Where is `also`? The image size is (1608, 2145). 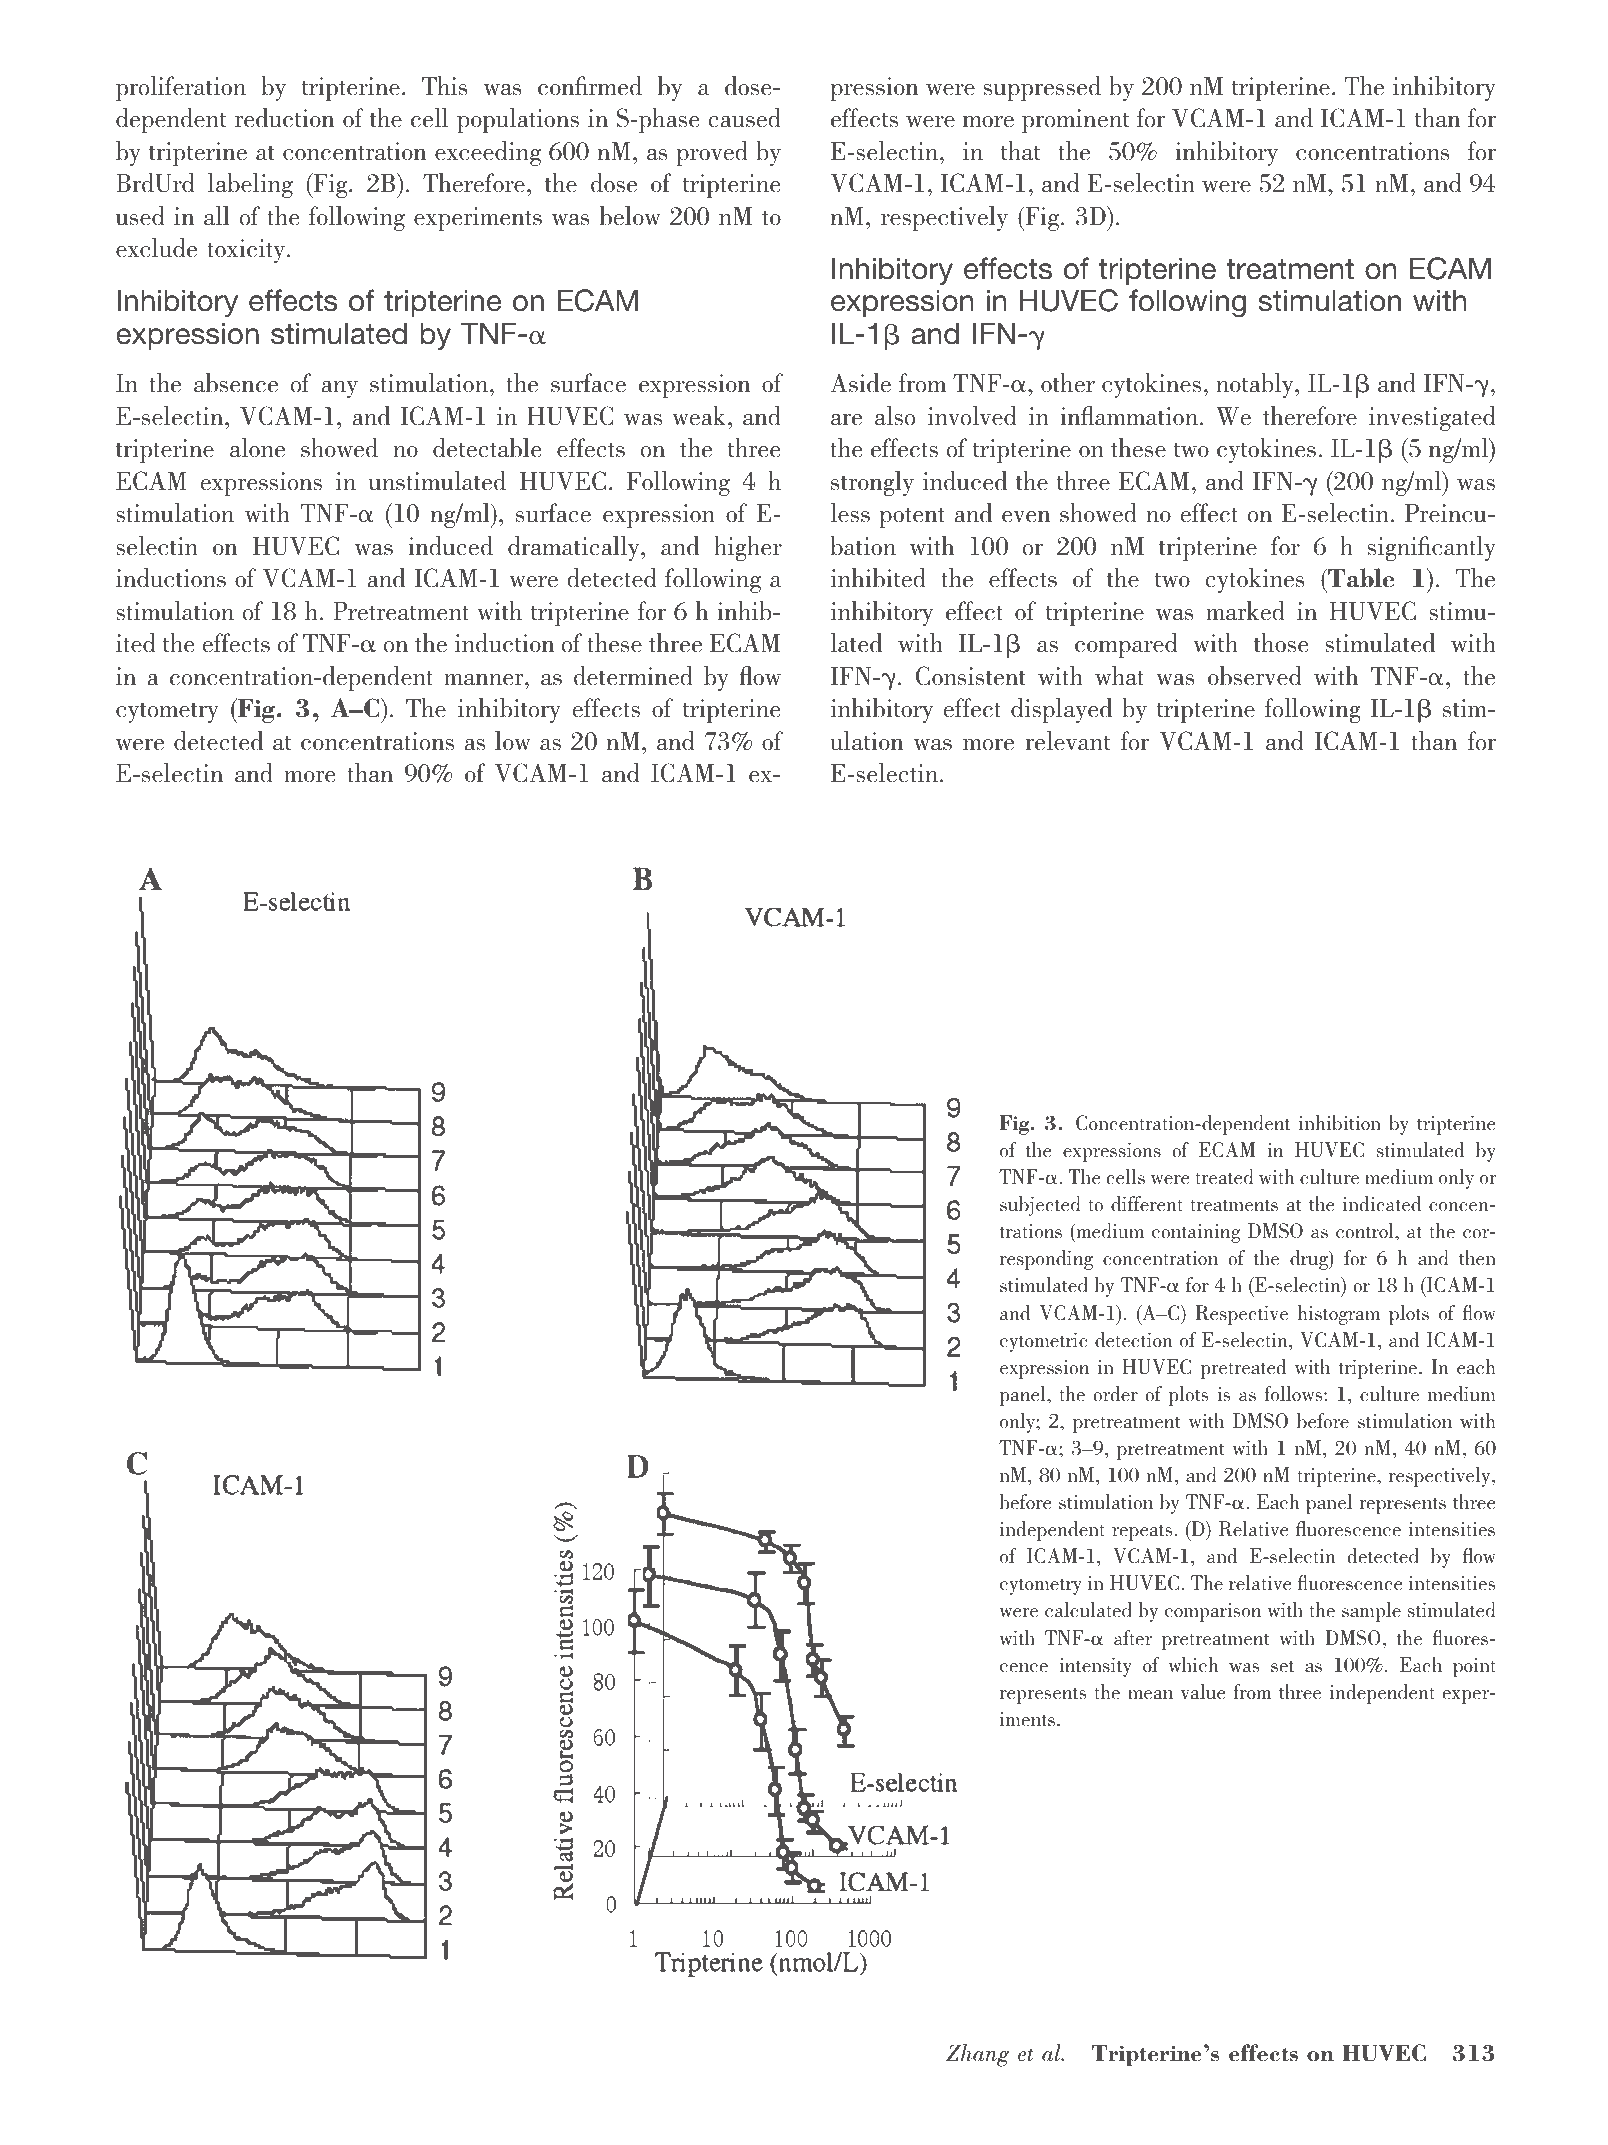
also is located at coordinates (895, 416).
